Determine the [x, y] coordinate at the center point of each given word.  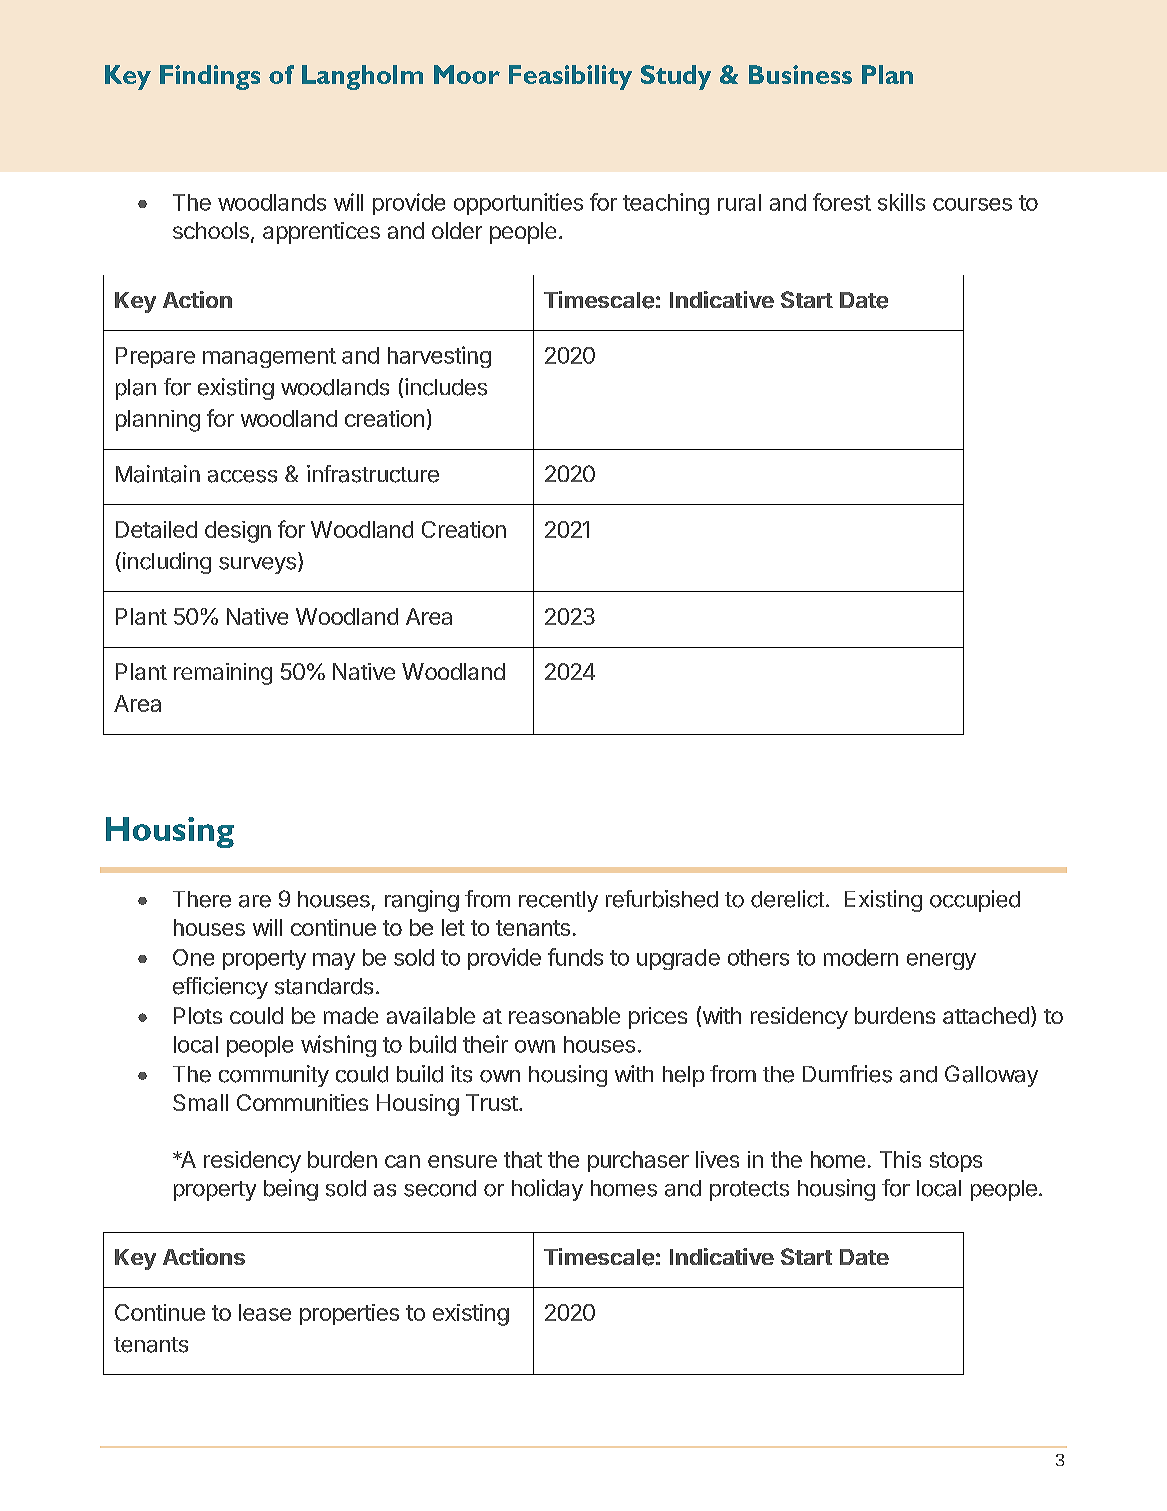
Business [800, 74]
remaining [223, 674]
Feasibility [570, 77]
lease [265, 1312]
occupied [975, 901]
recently [558, 901]
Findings [210, 77]
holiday [547, 1190]
